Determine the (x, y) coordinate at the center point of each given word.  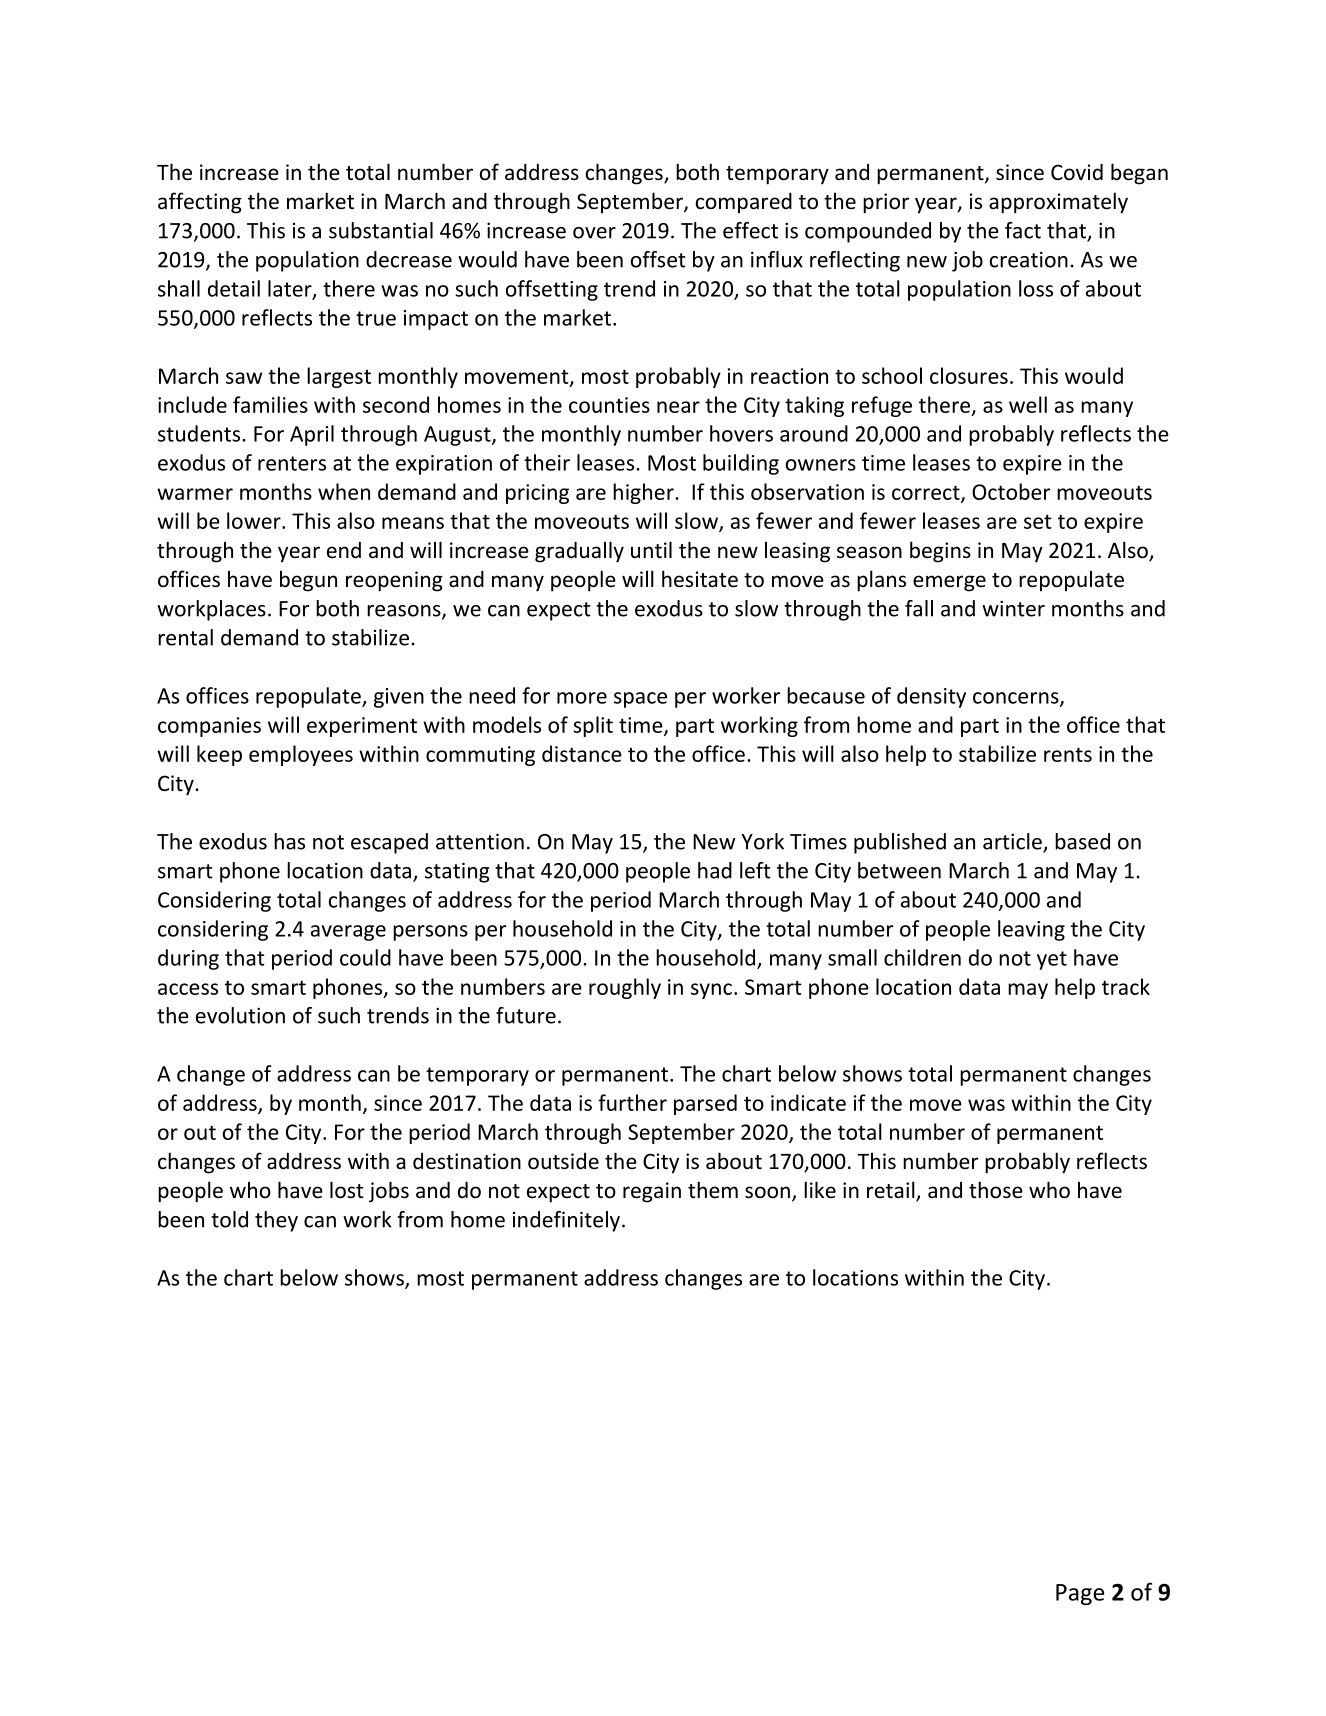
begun (308, 581)
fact (1023, 230)
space (640, 700)
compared (744, 202)
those (996, 1190)
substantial (381, 230)
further (632, 1102)
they (276, 1221)
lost (347, 1190)
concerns (1017, 699)
